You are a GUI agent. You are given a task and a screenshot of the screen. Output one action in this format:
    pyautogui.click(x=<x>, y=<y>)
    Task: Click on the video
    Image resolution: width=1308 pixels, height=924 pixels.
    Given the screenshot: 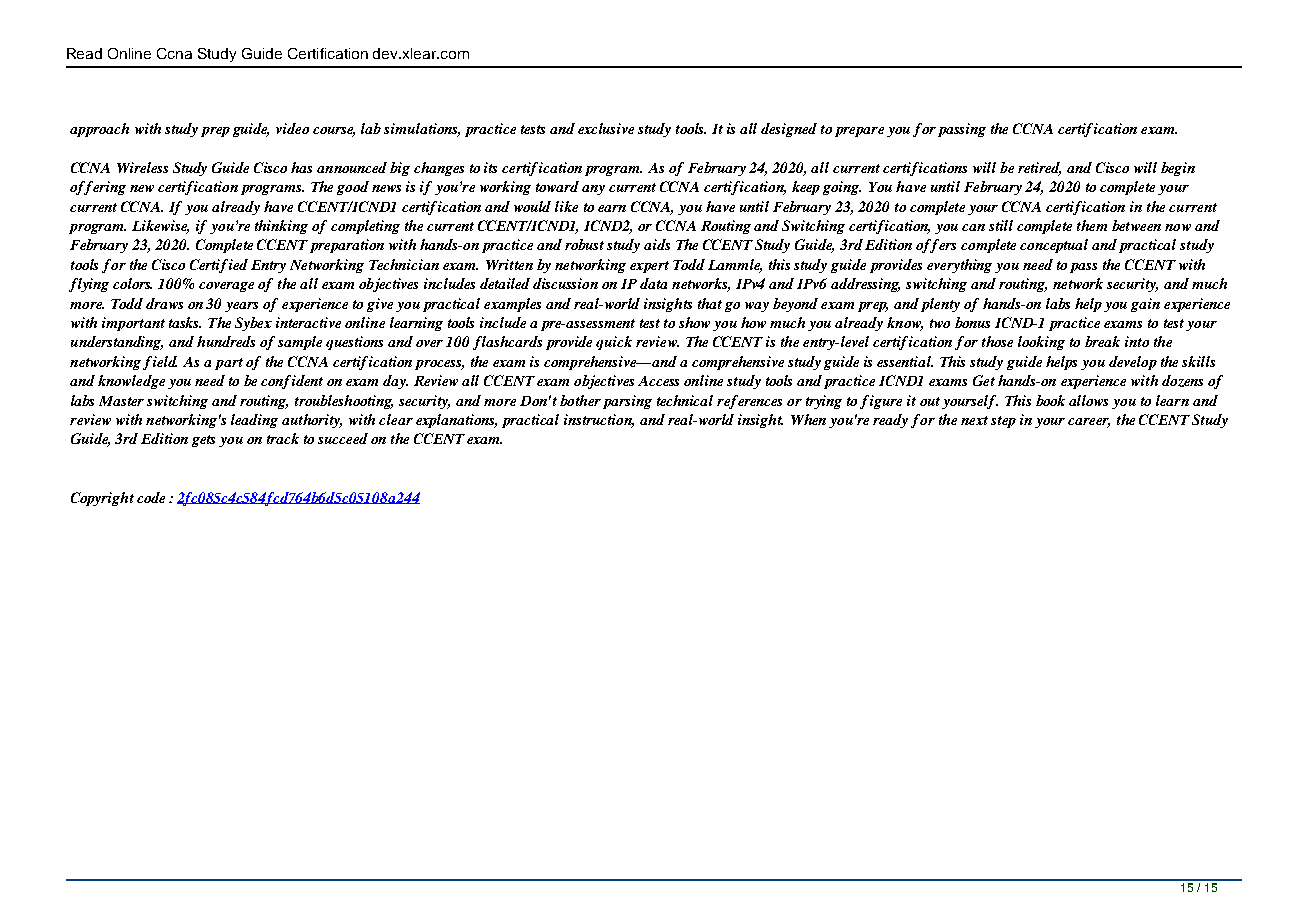 What is the action you would take?
    pyautogui.click(x=292, y=128)
